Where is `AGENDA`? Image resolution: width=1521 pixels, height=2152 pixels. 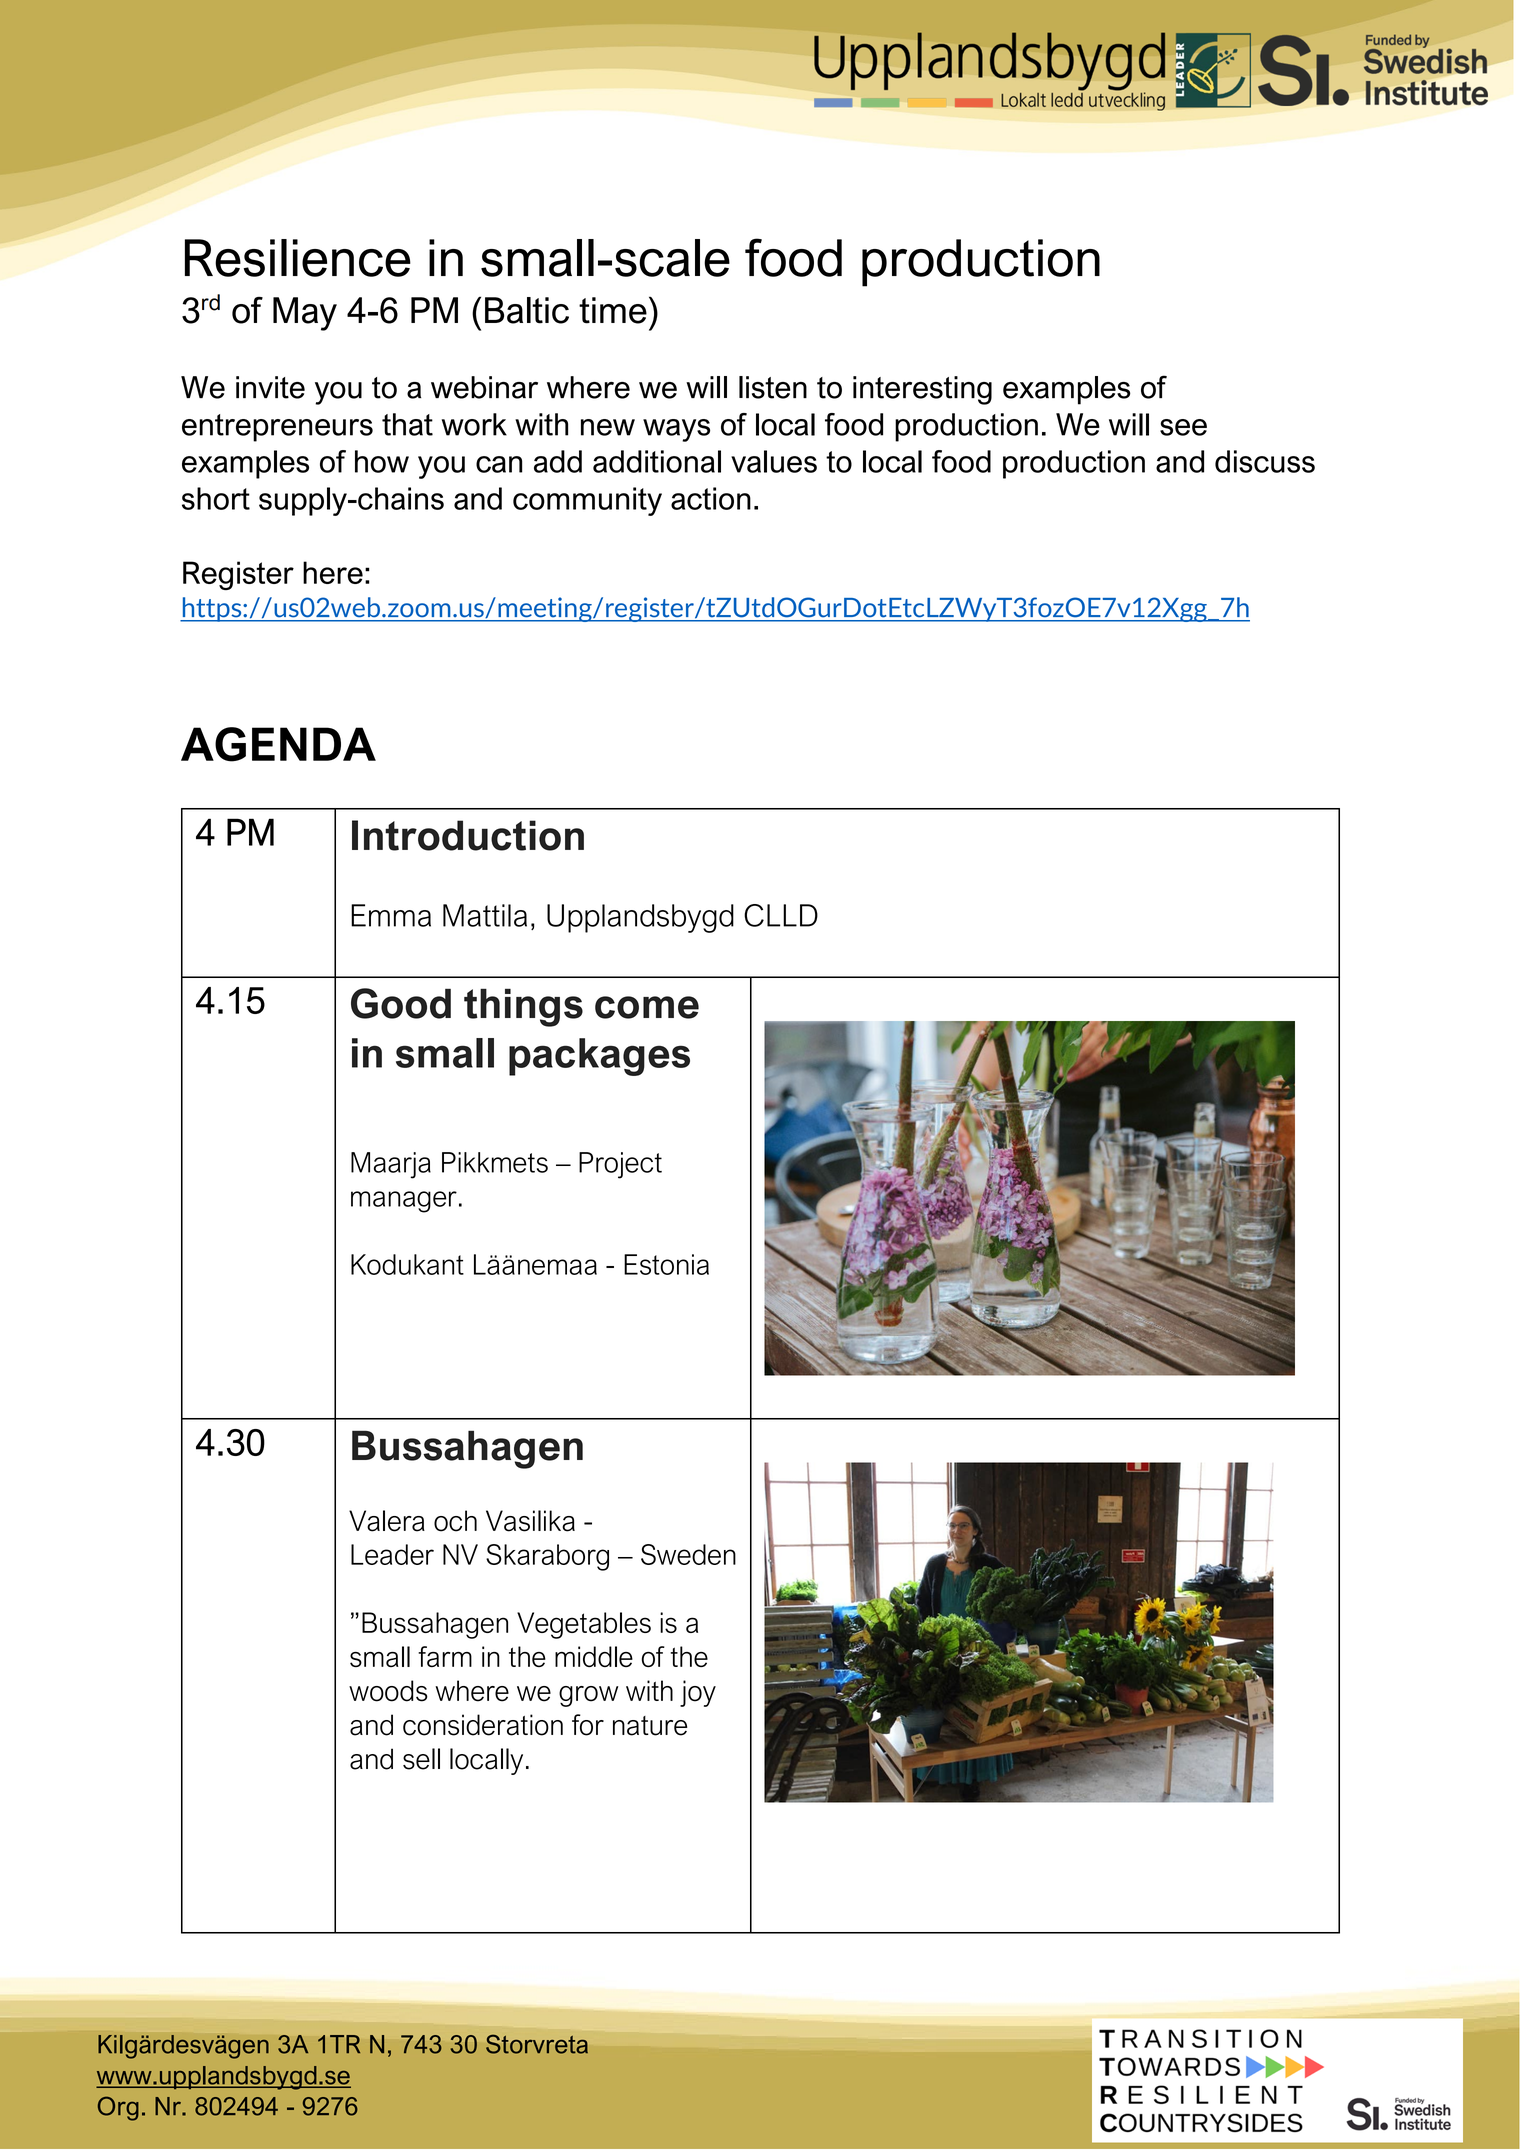
AGENDA is located at coordinates (278, 744).
